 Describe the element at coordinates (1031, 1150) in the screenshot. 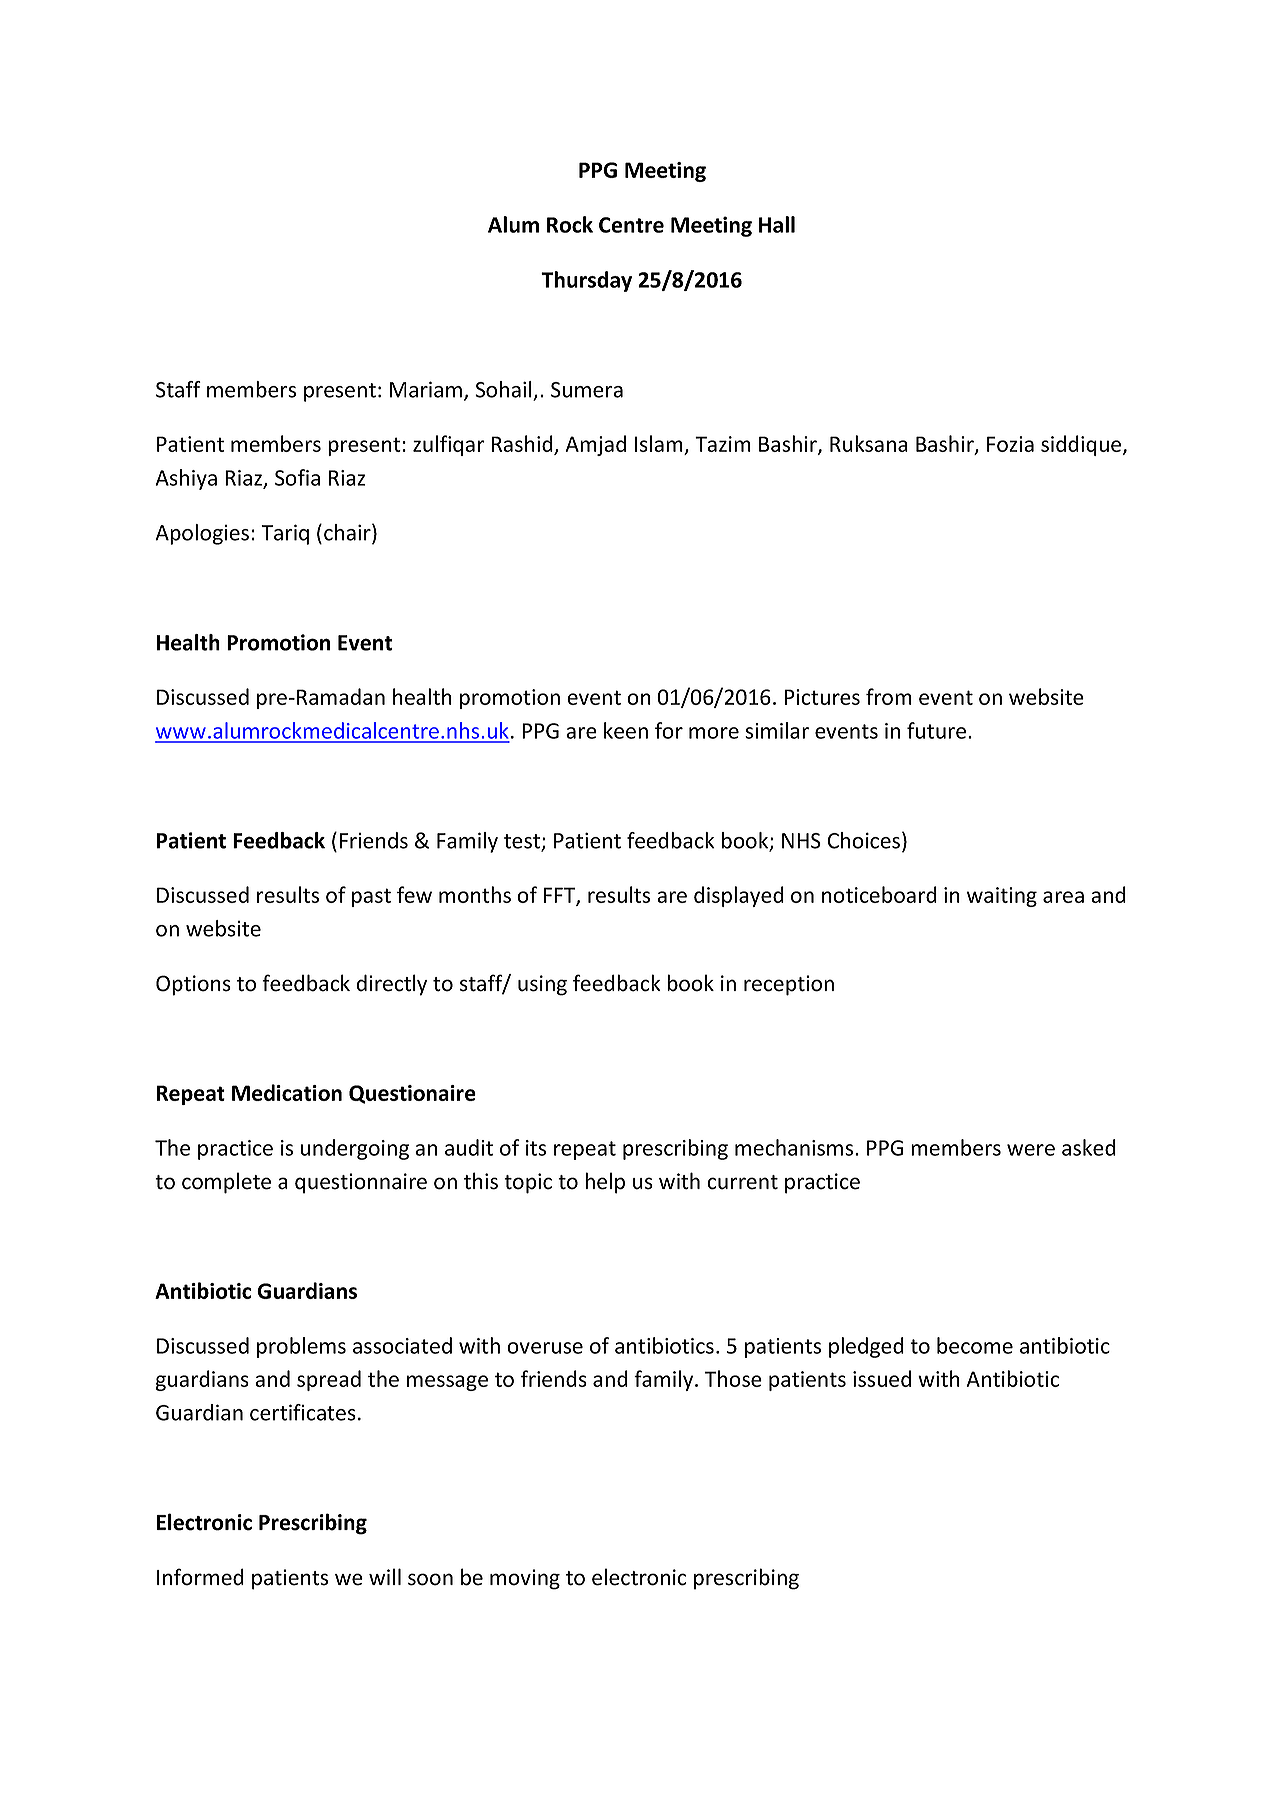

I see `were` at that location.
